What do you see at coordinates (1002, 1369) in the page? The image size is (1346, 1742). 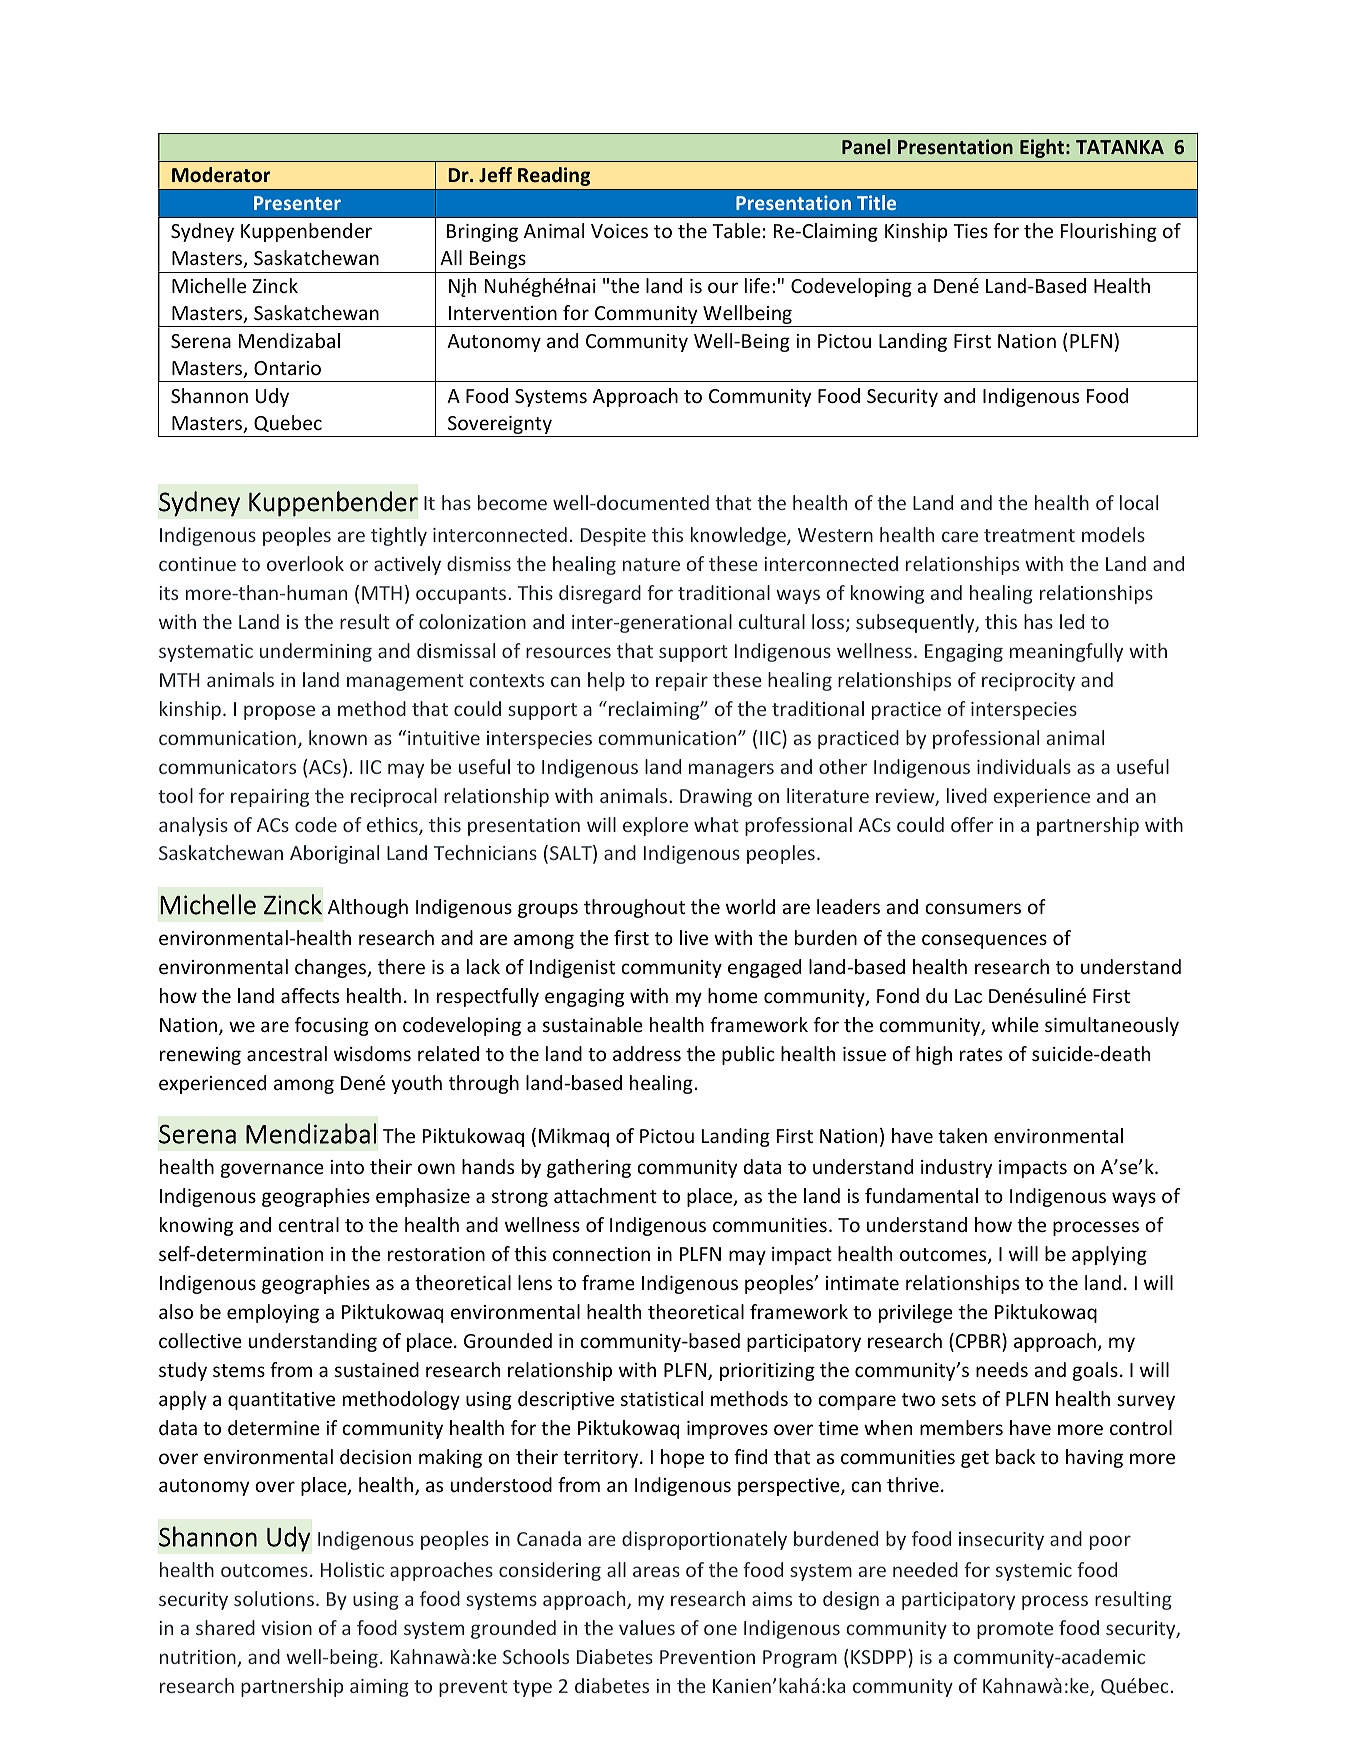 I see `needs` at bounding box center [1002, 1369].
